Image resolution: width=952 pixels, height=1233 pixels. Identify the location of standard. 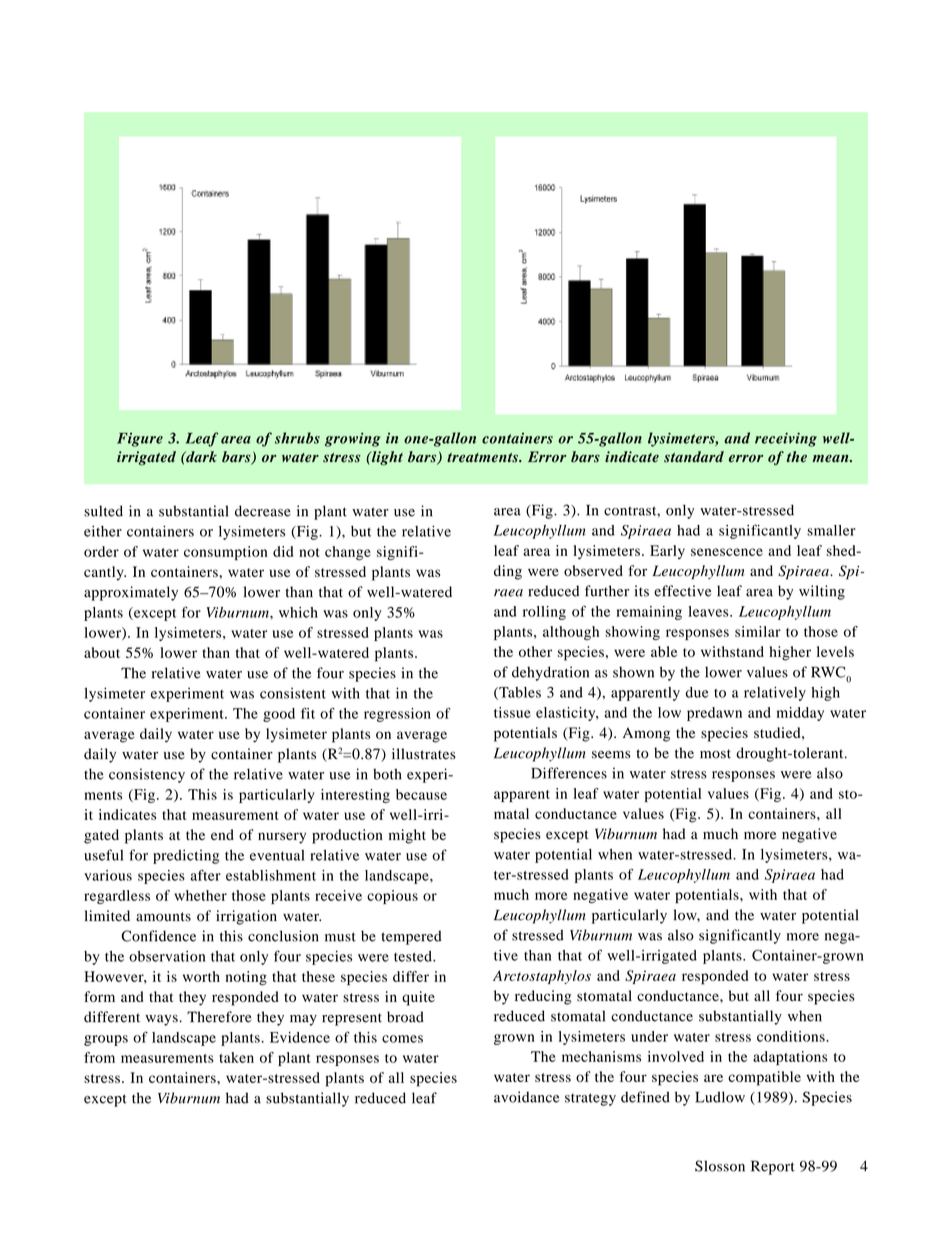
(694, 457).
